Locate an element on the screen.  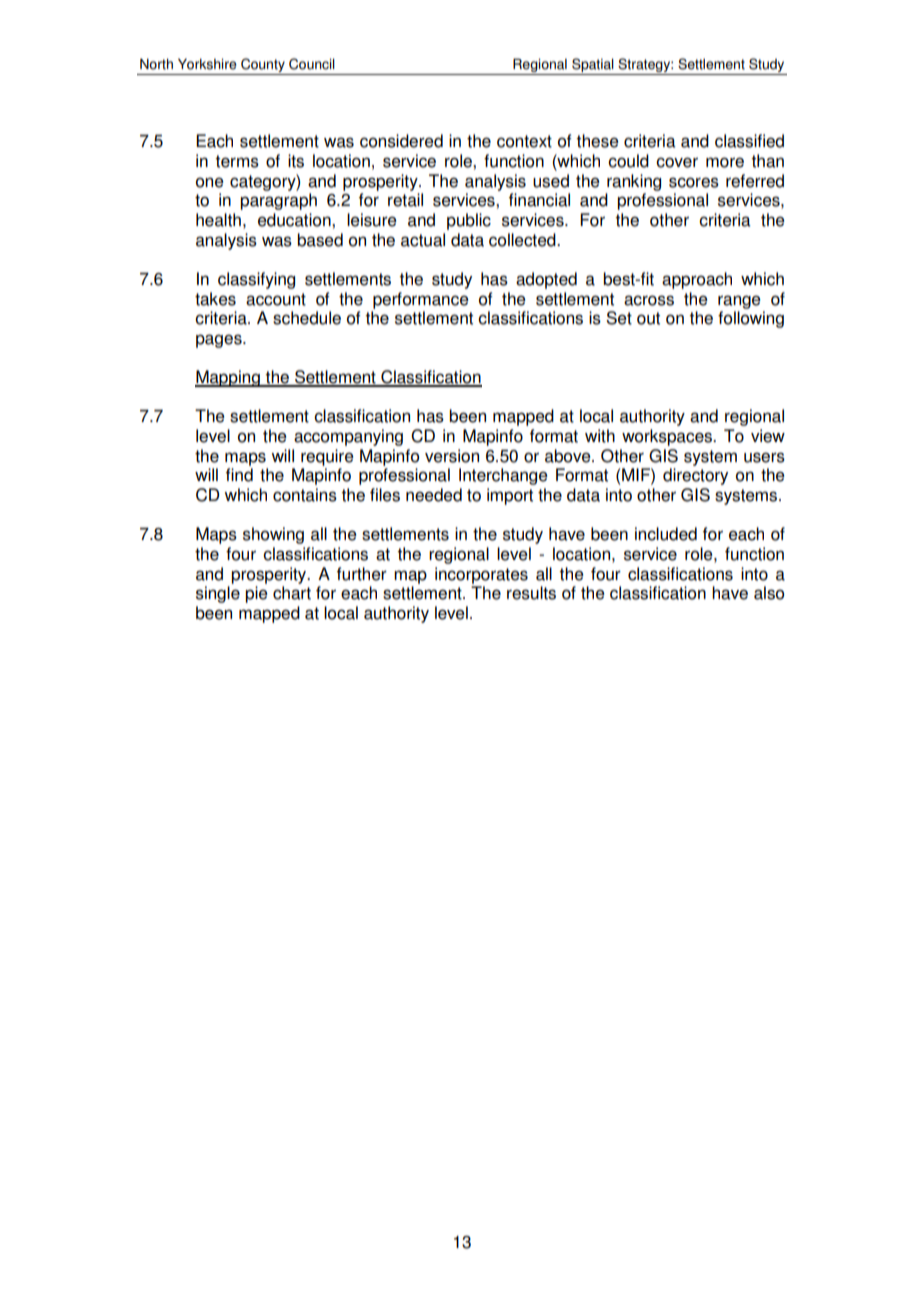
workspaces is located at coordinates (668, 437).
